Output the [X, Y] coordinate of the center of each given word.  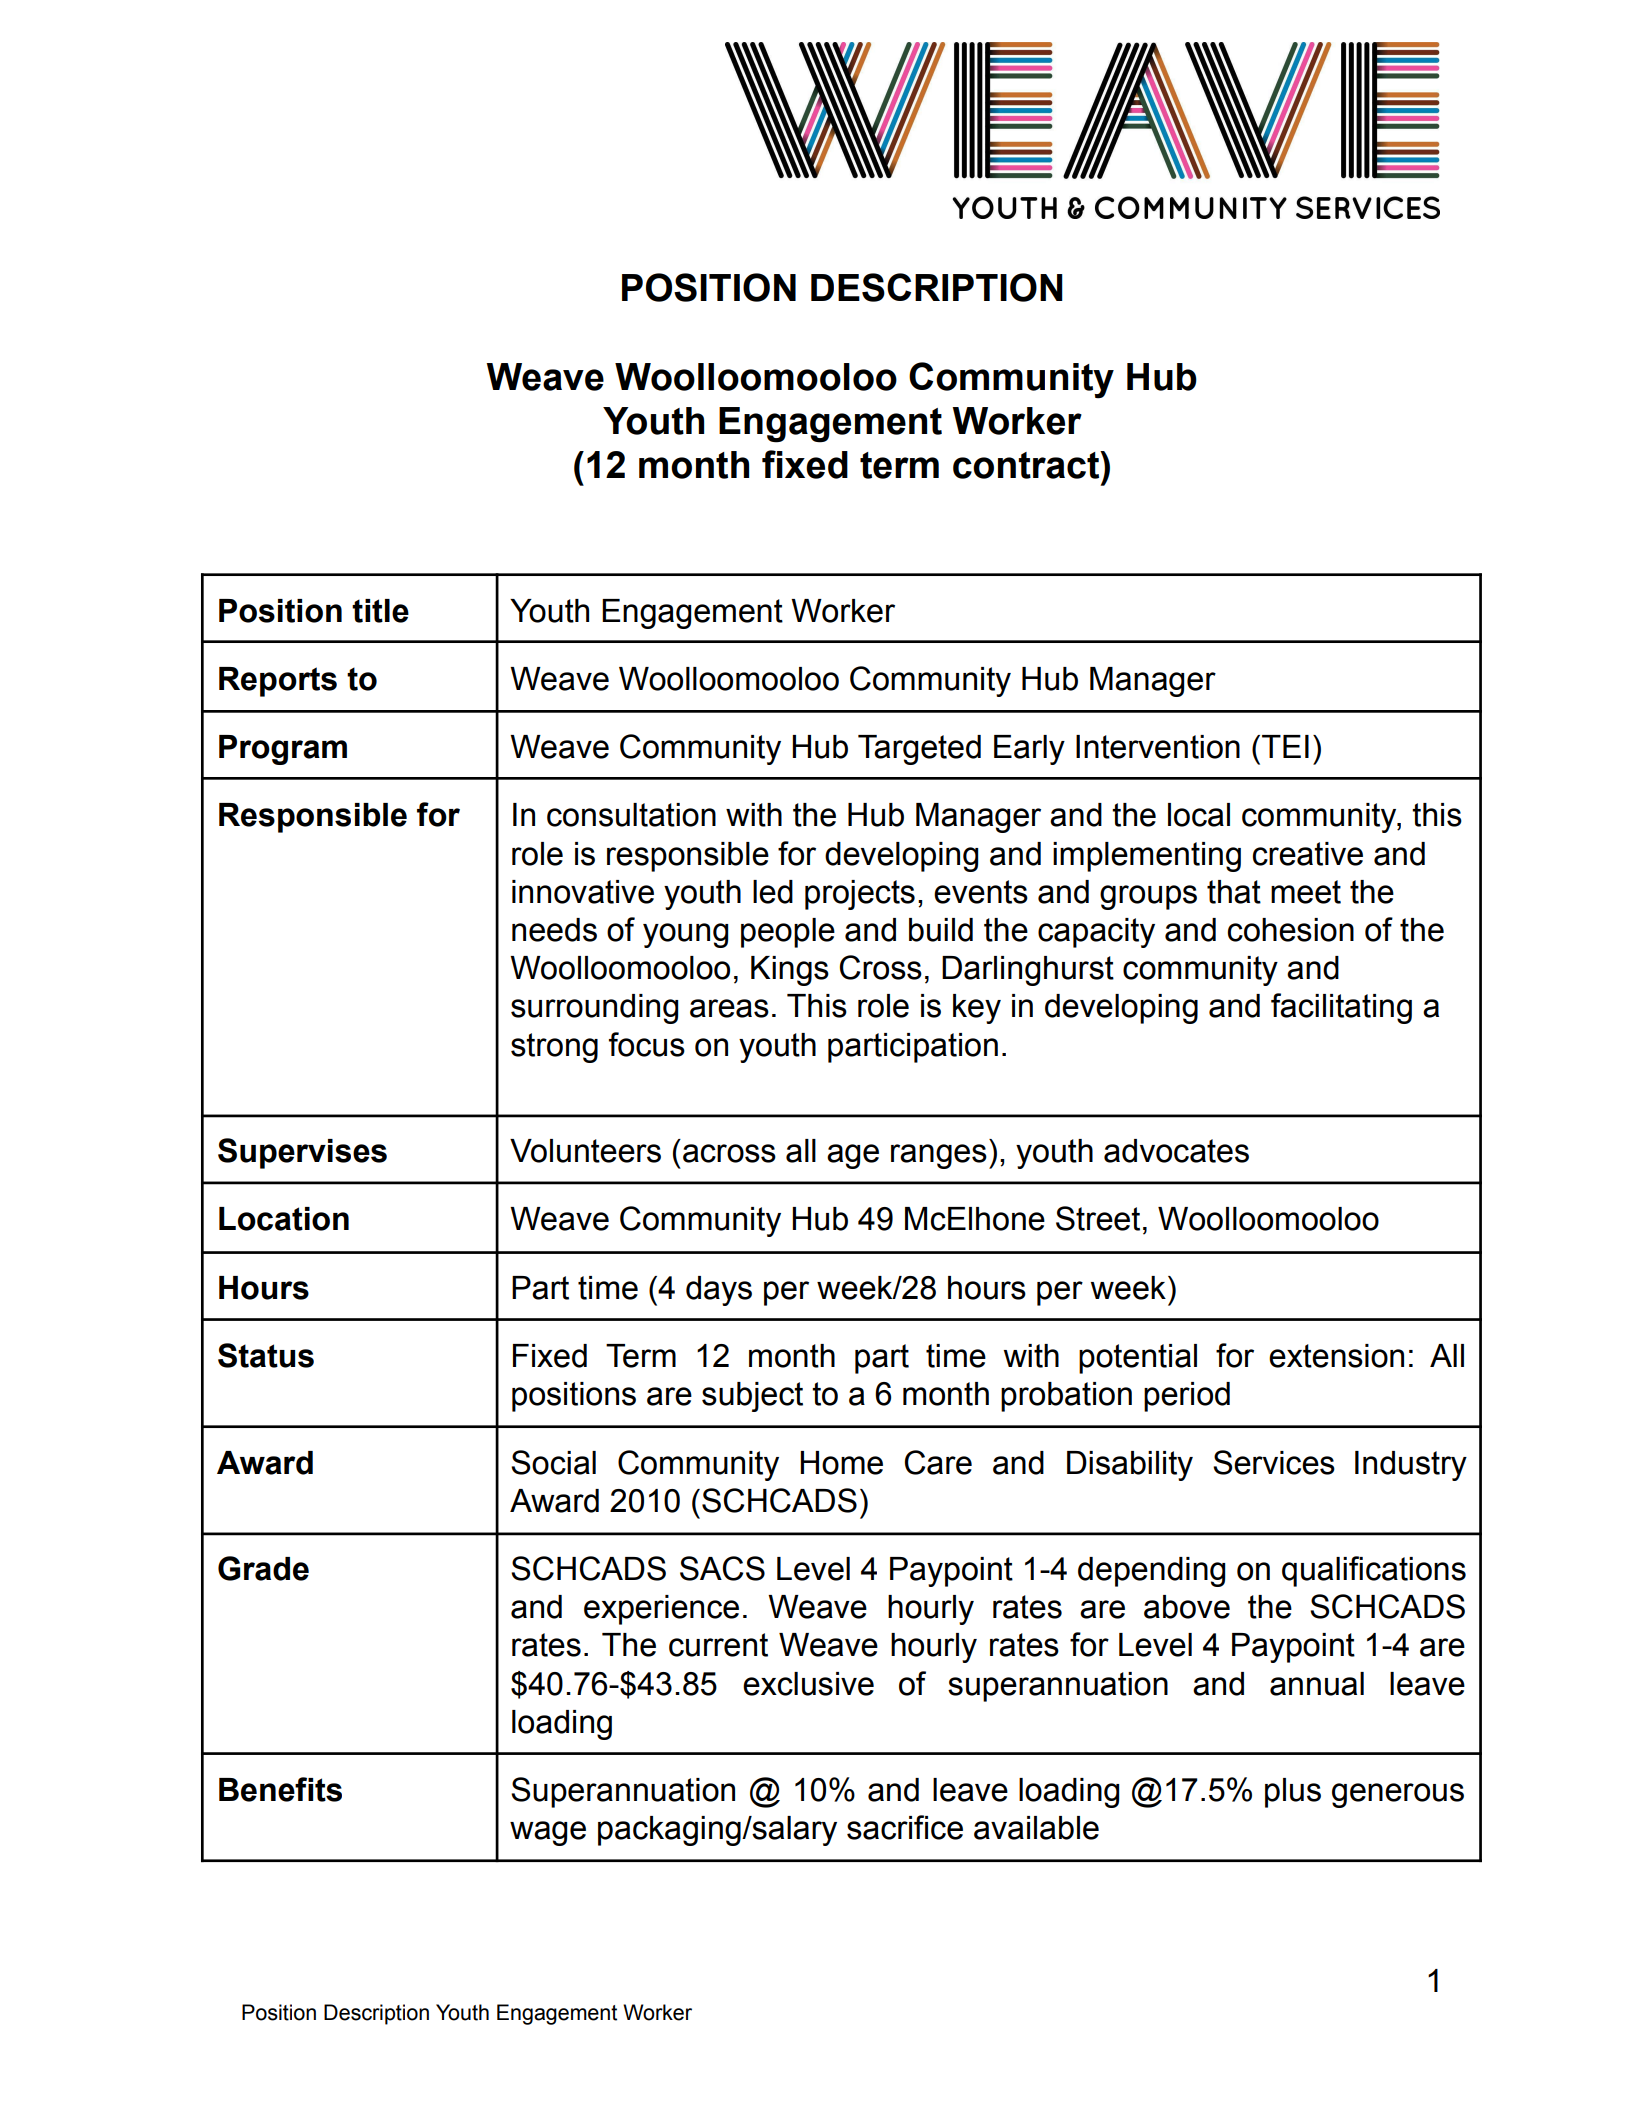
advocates [1176, 1151]
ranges [939, 1156]
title [380, 611]
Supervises [302, 1153]
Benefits [280, 1789]
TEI [1285, 746]
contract [1027, 465]
